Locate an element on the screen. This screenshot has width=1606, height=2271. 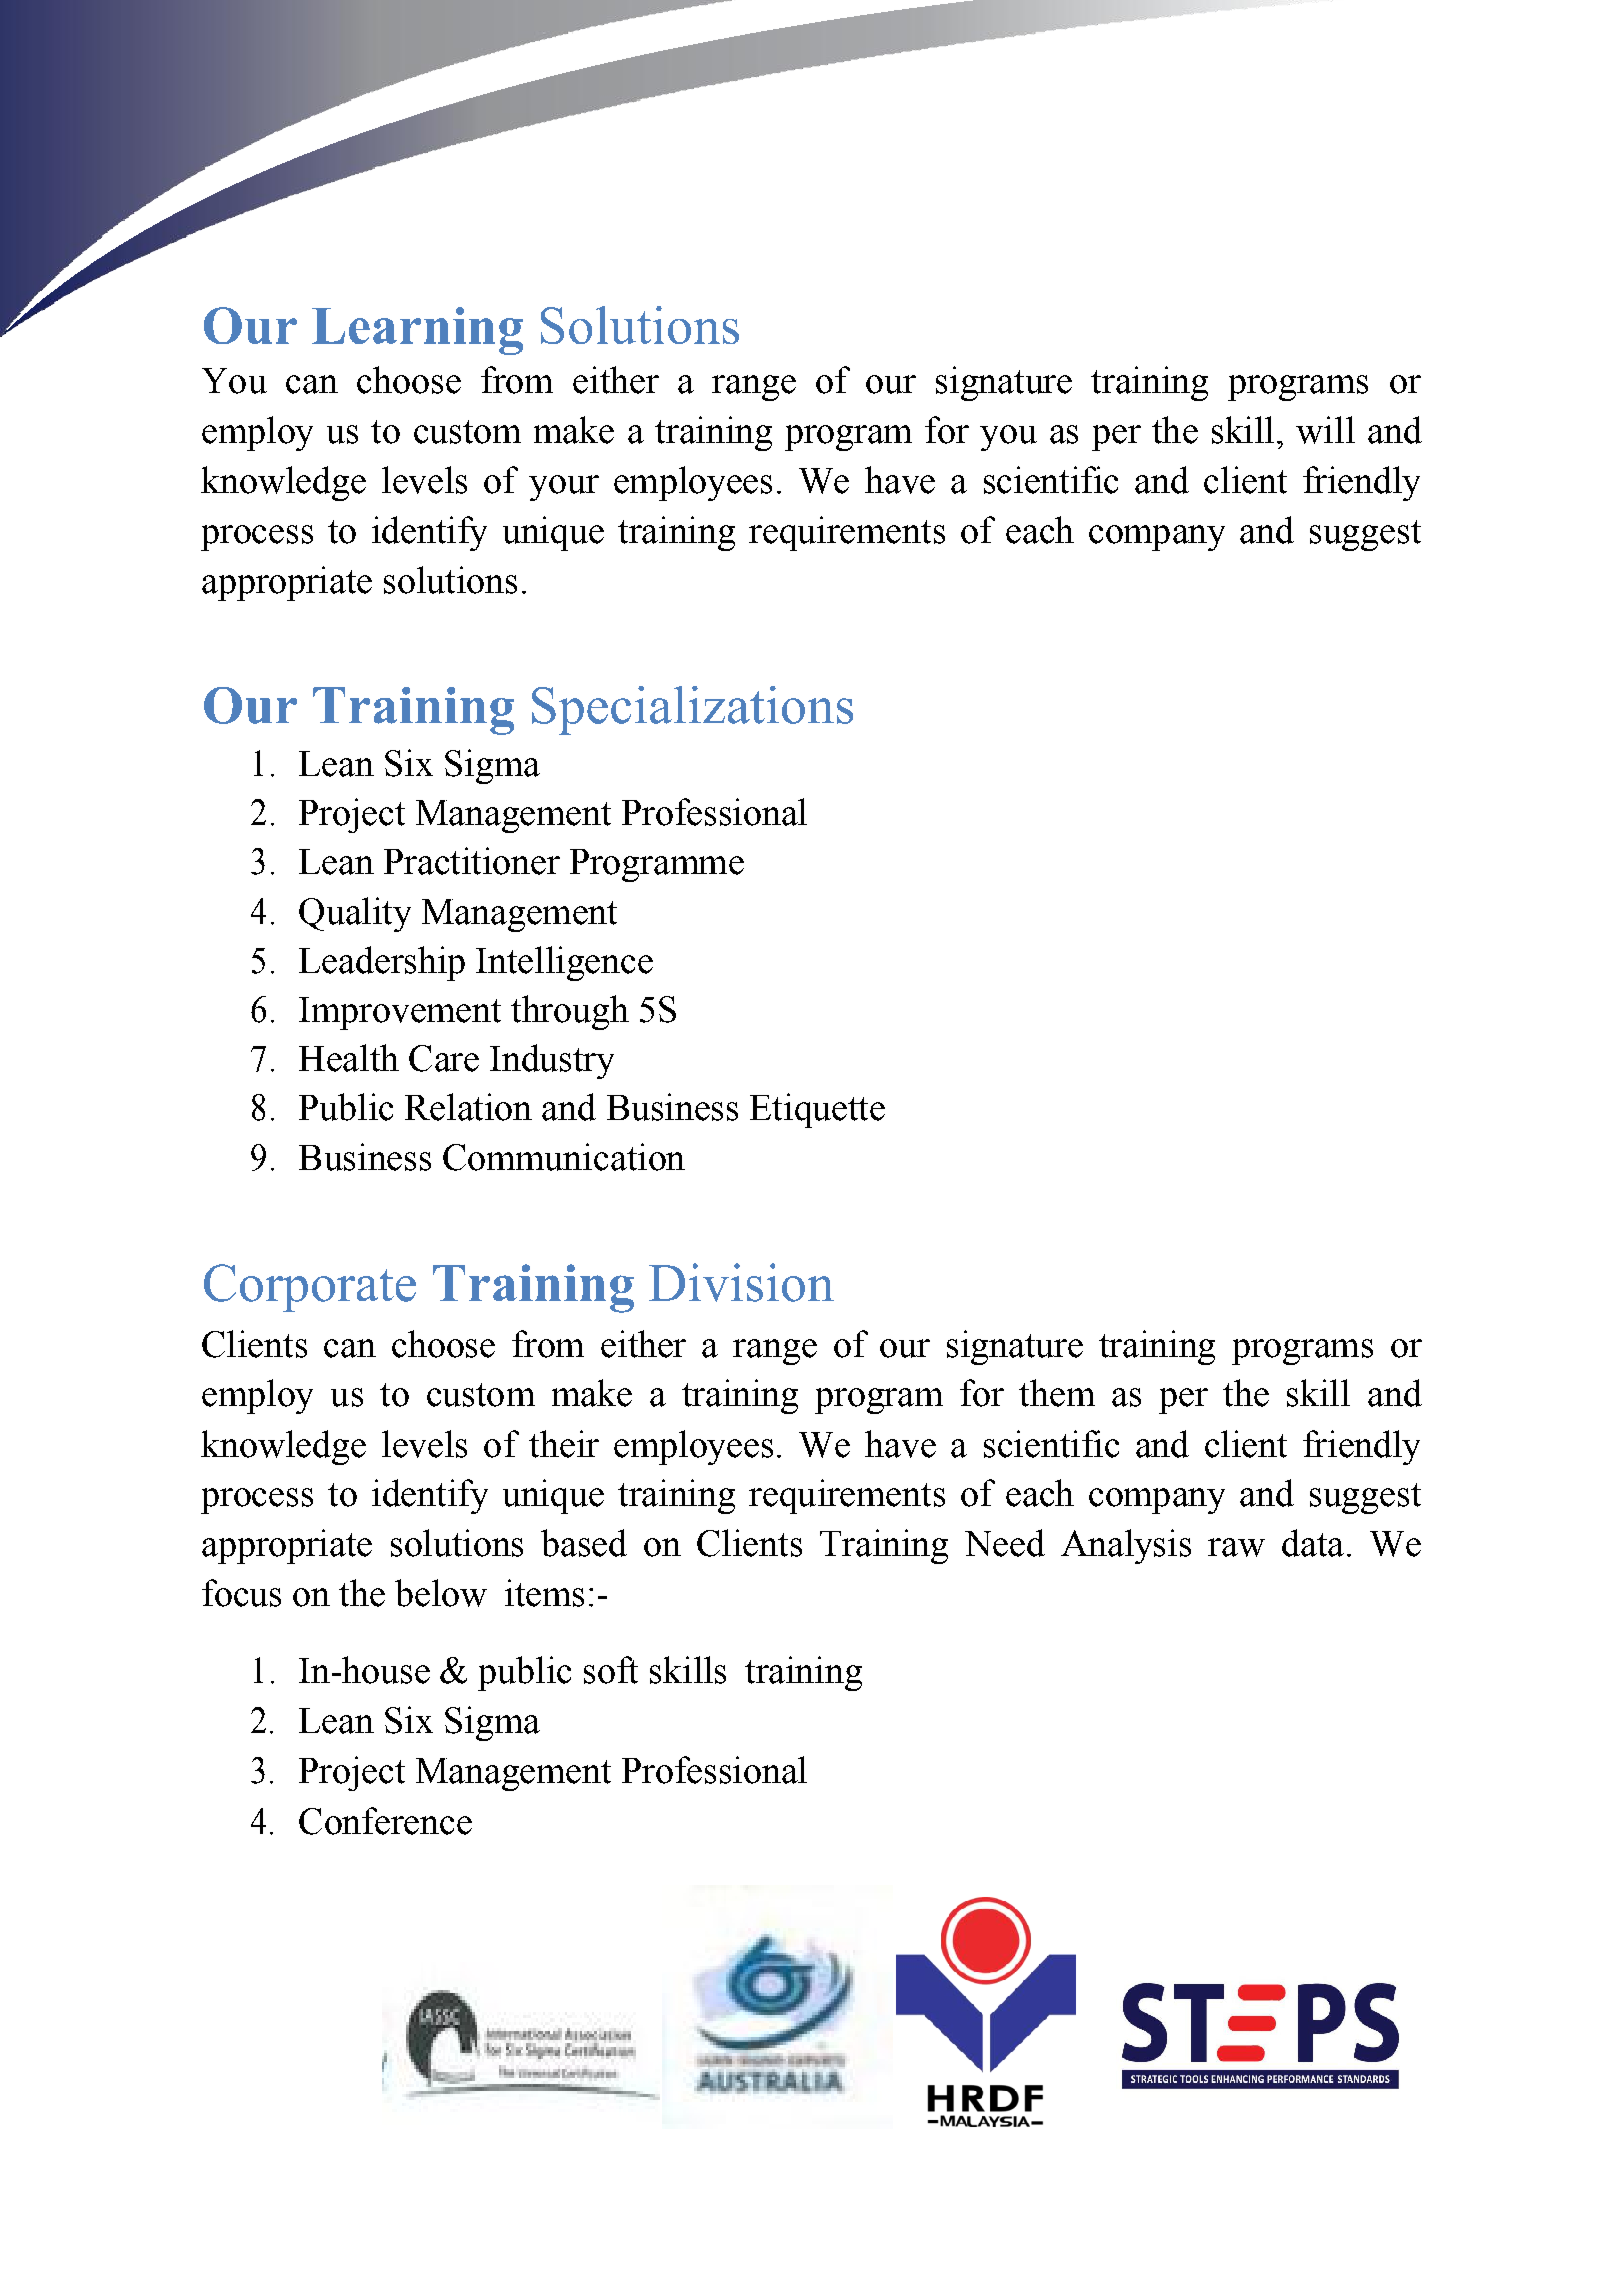
Specializations is located at coordinates (692, 710).
